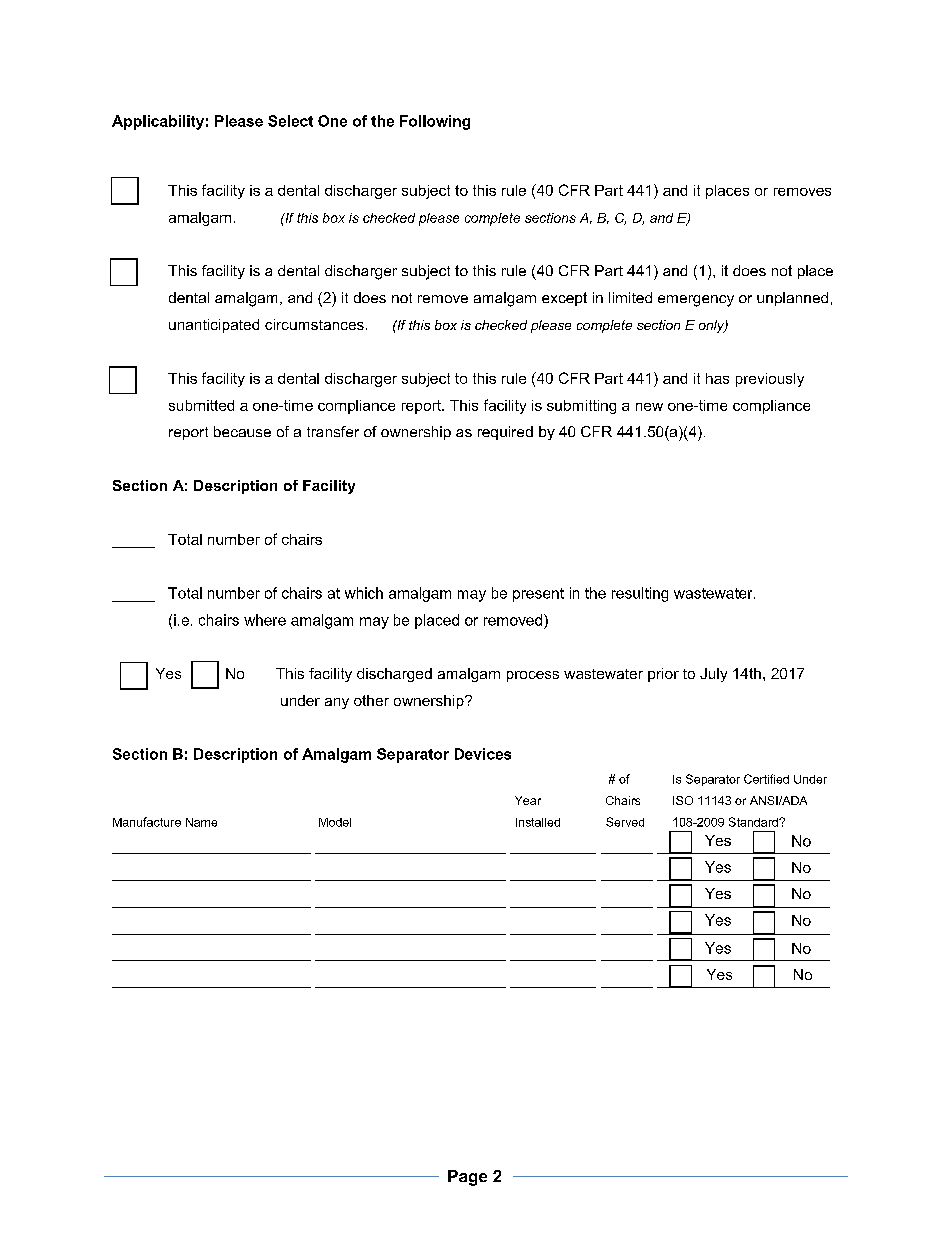 Image resolution: width=952 pixels, height=1233 pixels. I want to click on Select, so click(290, 121).
